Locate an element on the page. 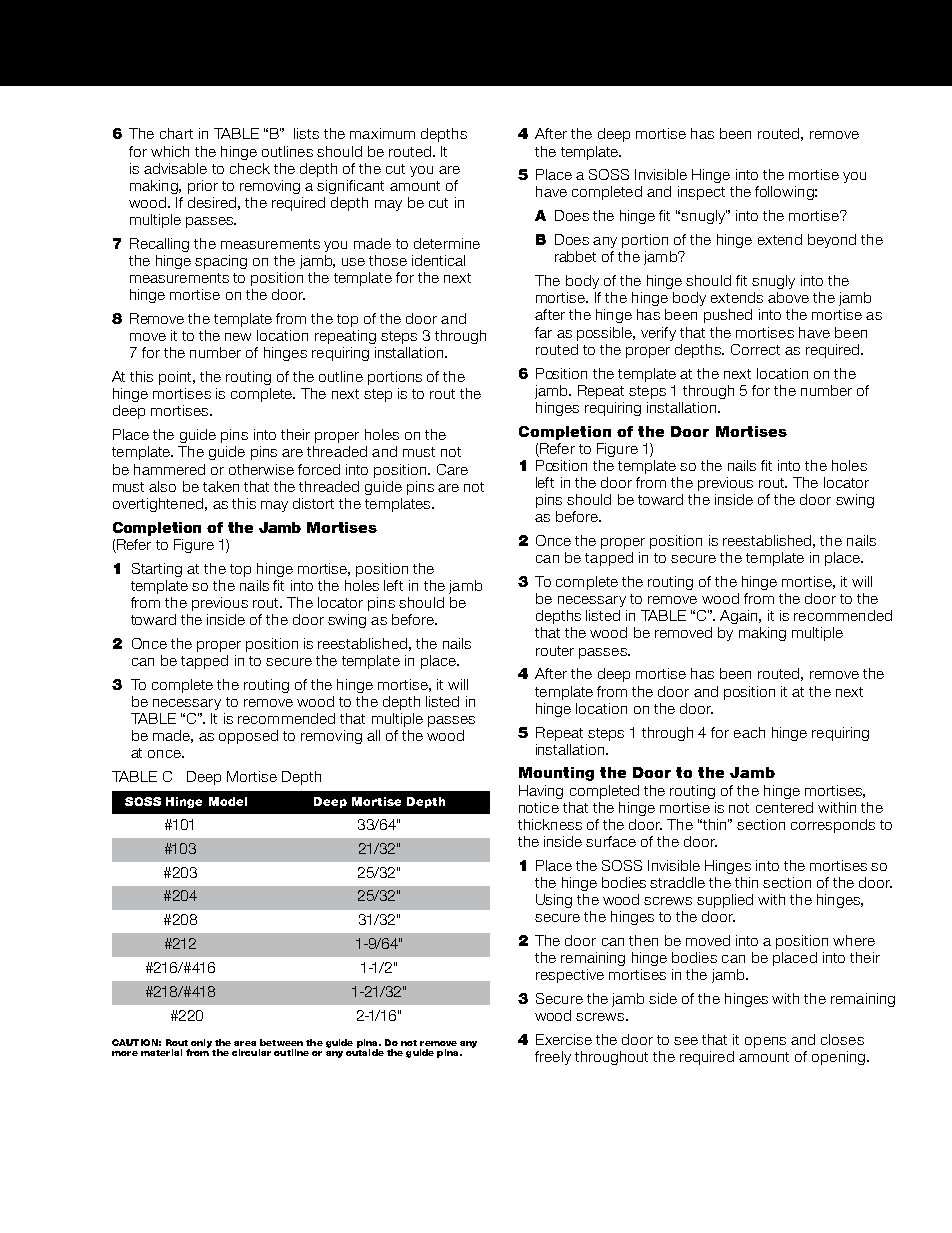 This image has width=952, height=1233. Starting is located at coordinates (157, 570).
